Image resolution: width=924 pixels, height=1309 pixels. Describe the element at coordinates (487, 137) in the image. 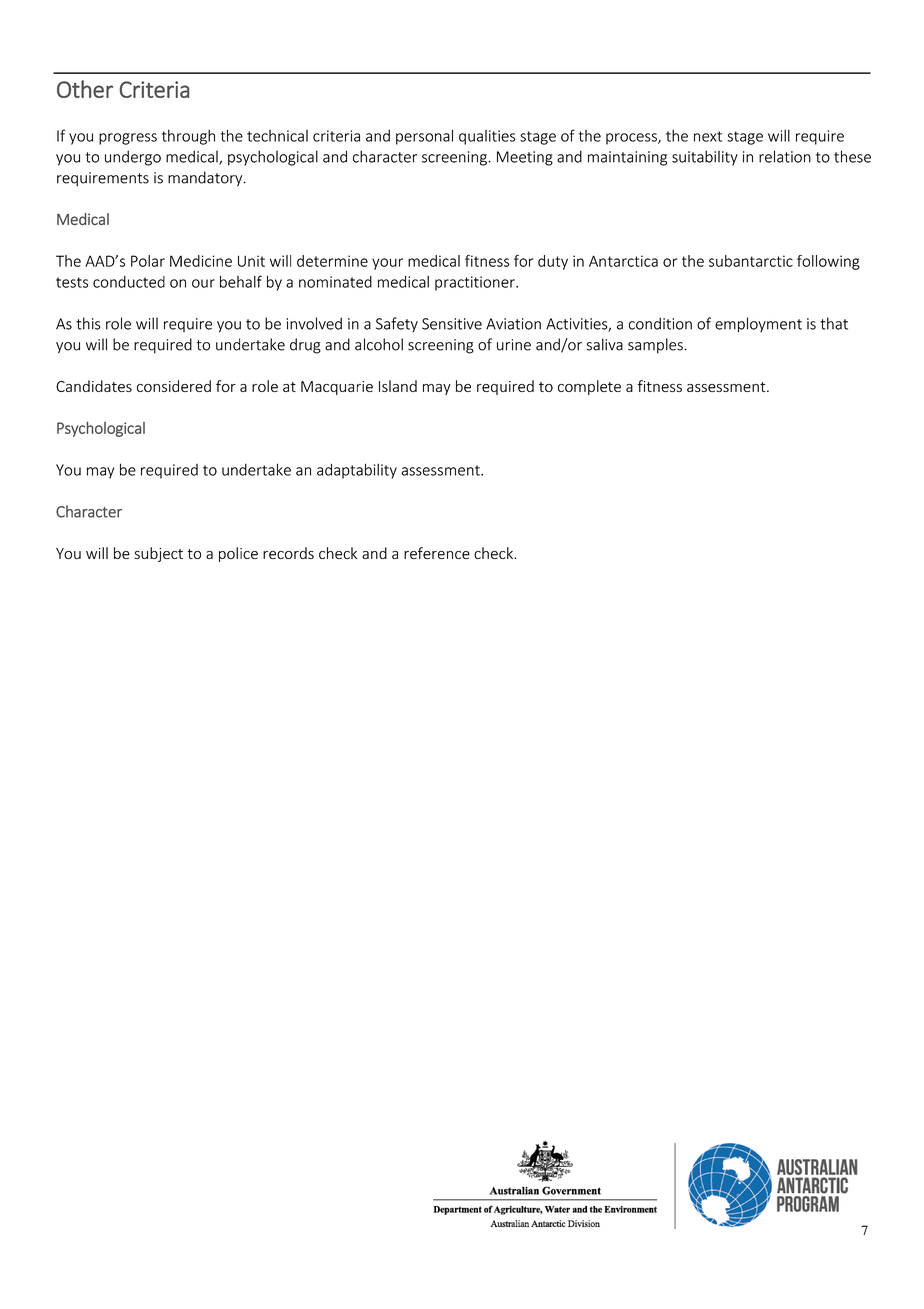

I see `qualities` at that location.
